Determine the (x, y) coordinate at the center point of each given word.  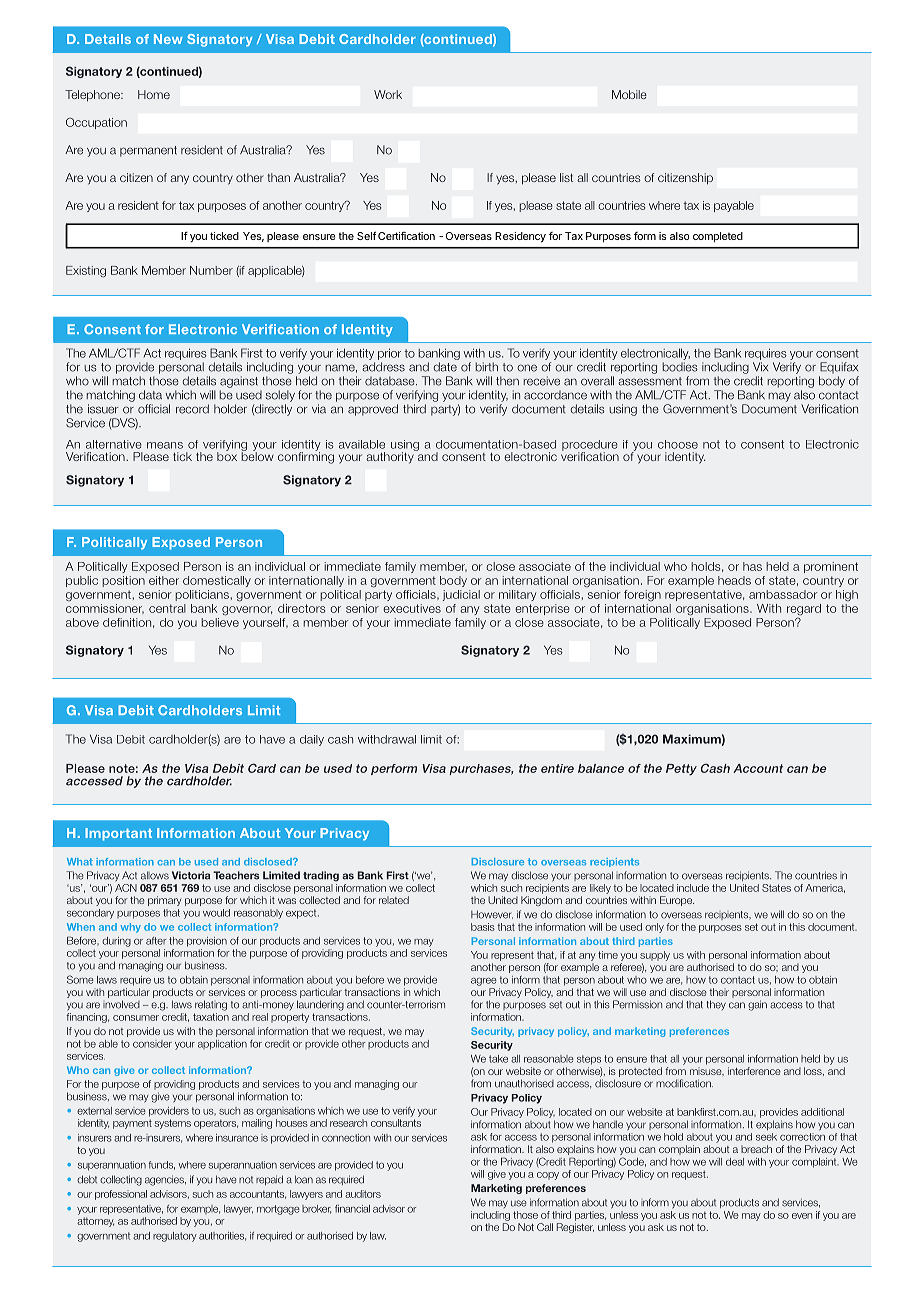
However (492, 914)
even (802, 1216)
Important (118, 834)
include (693, 888)
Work (388, 94)
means (165, 445)
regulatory (175, 1237)
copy (548, 1176)
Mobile (629, 94)
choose (678, 444)
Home (154, 94)
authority (391, 457)
